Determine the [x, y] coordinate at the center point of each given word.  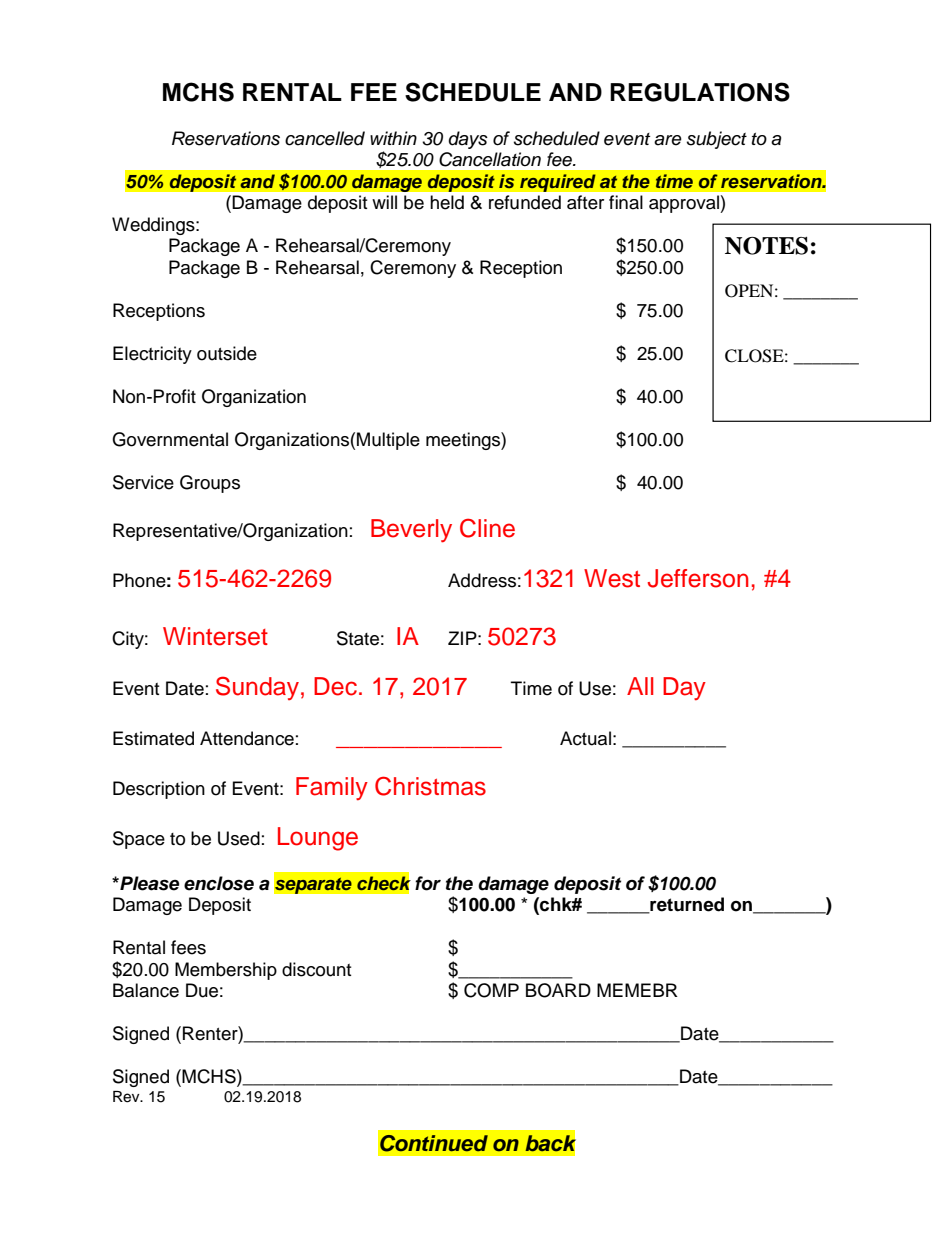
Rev [127, 1097]
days [468, 140]
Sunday [257, 688]
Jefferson [698, 578]
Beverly [411, 531]
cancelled [325, 138]
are [668, 140]
